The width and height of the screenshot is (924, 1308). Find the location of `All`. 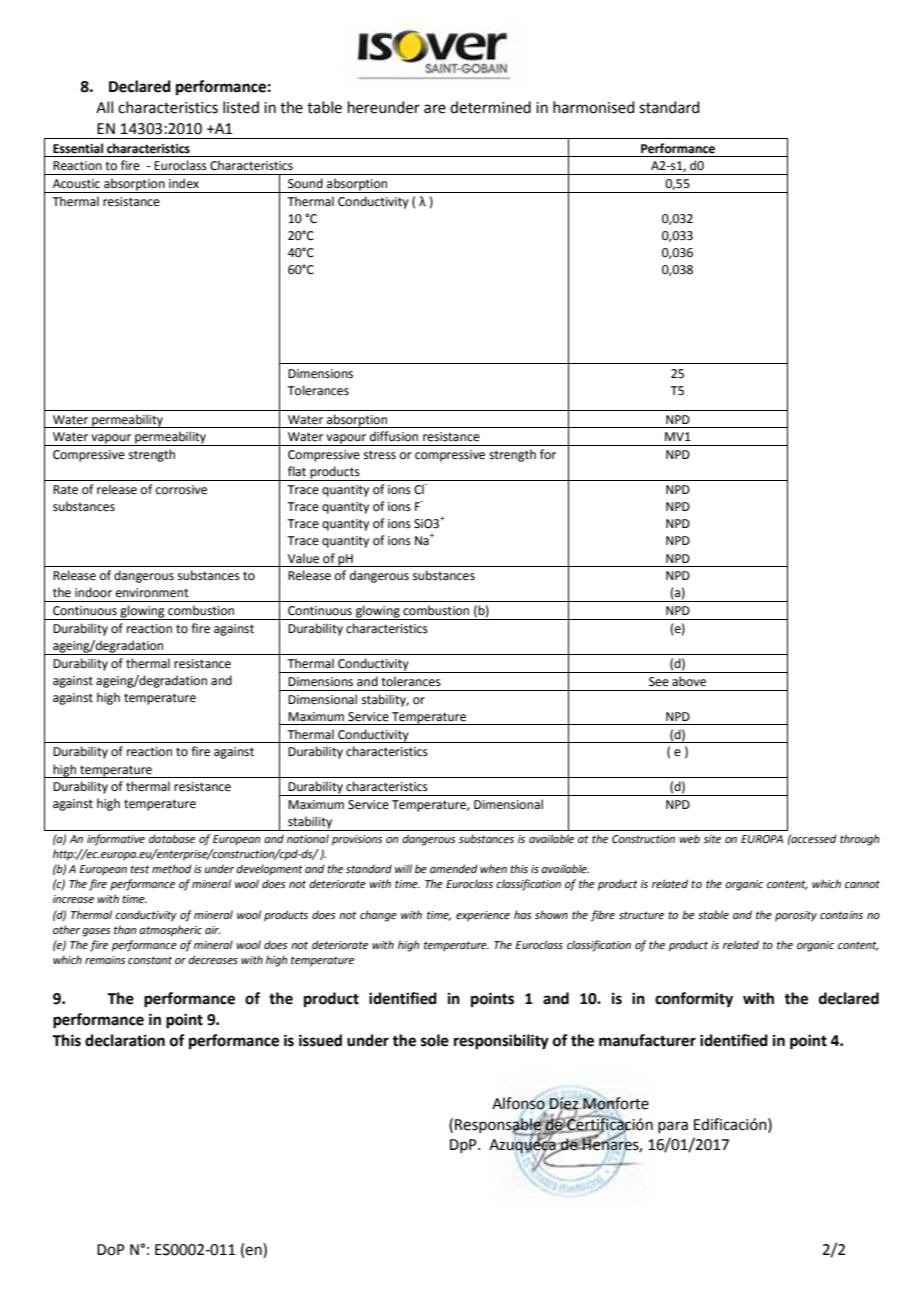

All is located at coordinates (104, 107).
